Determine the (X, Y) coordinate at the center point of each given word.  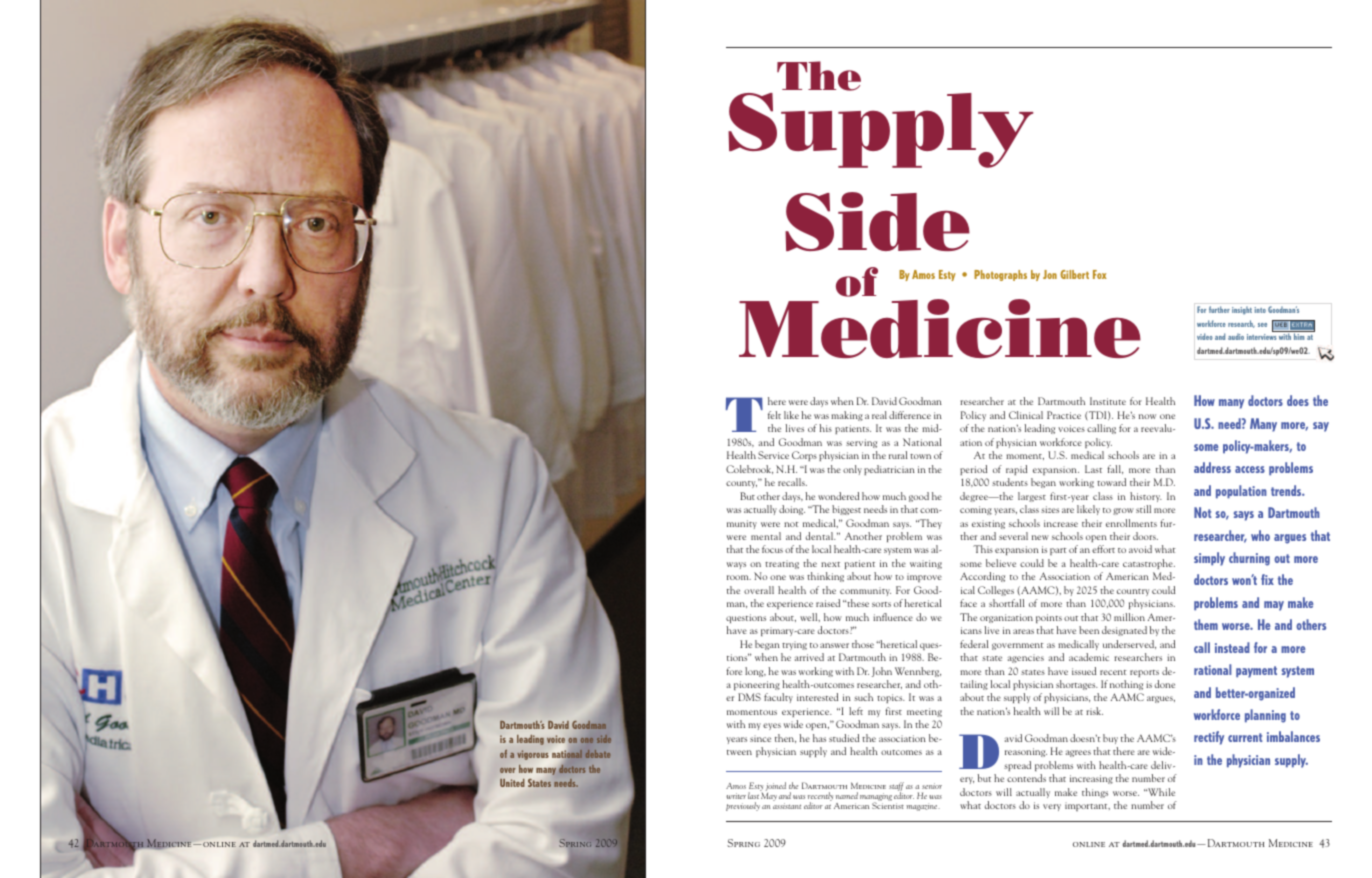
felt (774, 415)
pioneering (757, 685)
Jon (1050, 274)
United (512, 783)
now (1147, 416)
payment (1256, 672)
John (882, 672)
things (1095, 793)
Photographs (1000, 275)
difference (910, 415)
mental (766, 536)
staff (896, 788)
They (930, 524)
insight (1242, 310)
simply (1209, 559)
